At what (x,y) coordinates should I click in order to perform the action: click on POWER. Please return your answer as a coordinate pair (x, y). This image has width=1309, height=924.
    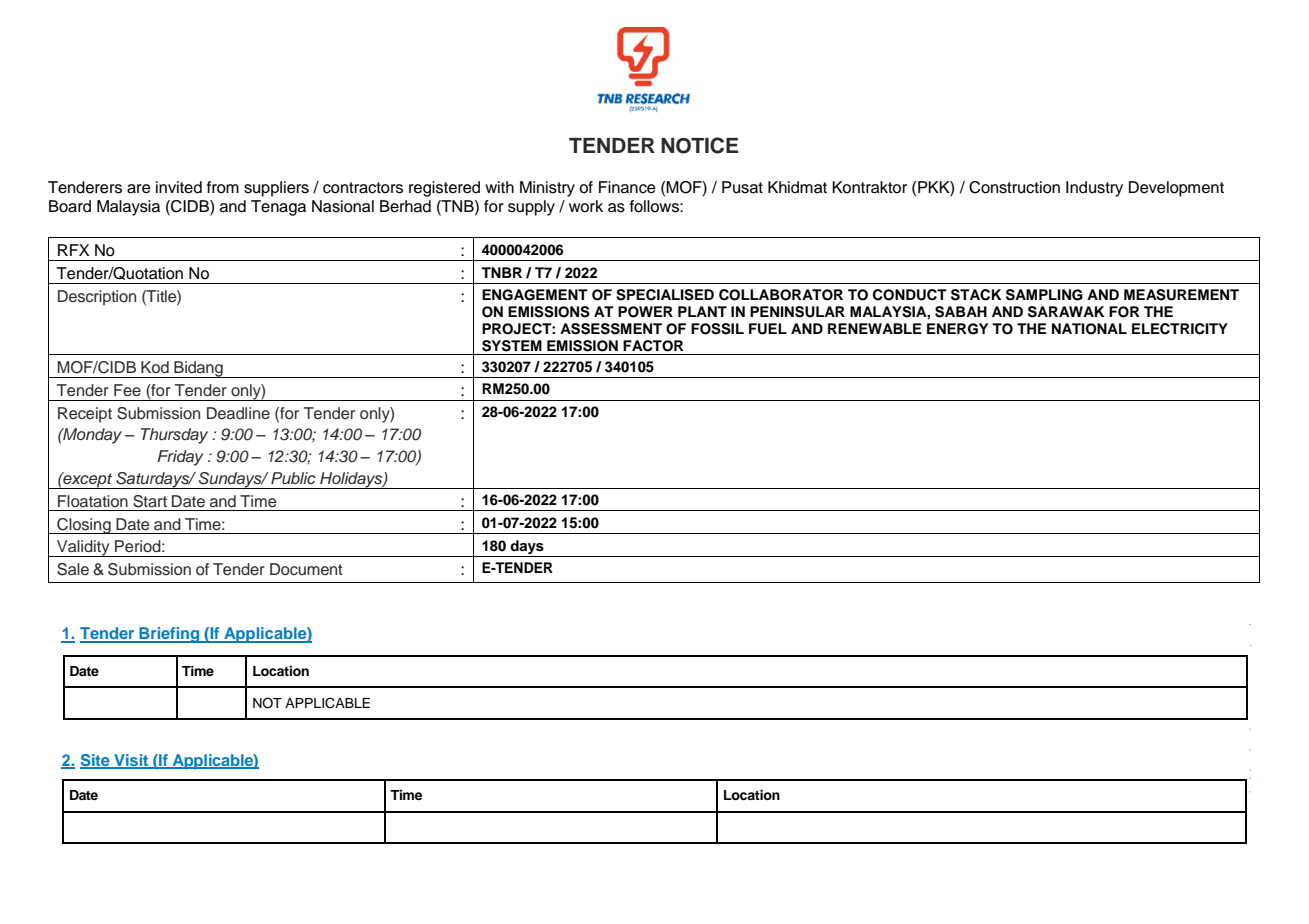
    Looking at the image, I should click on (645, 312).
